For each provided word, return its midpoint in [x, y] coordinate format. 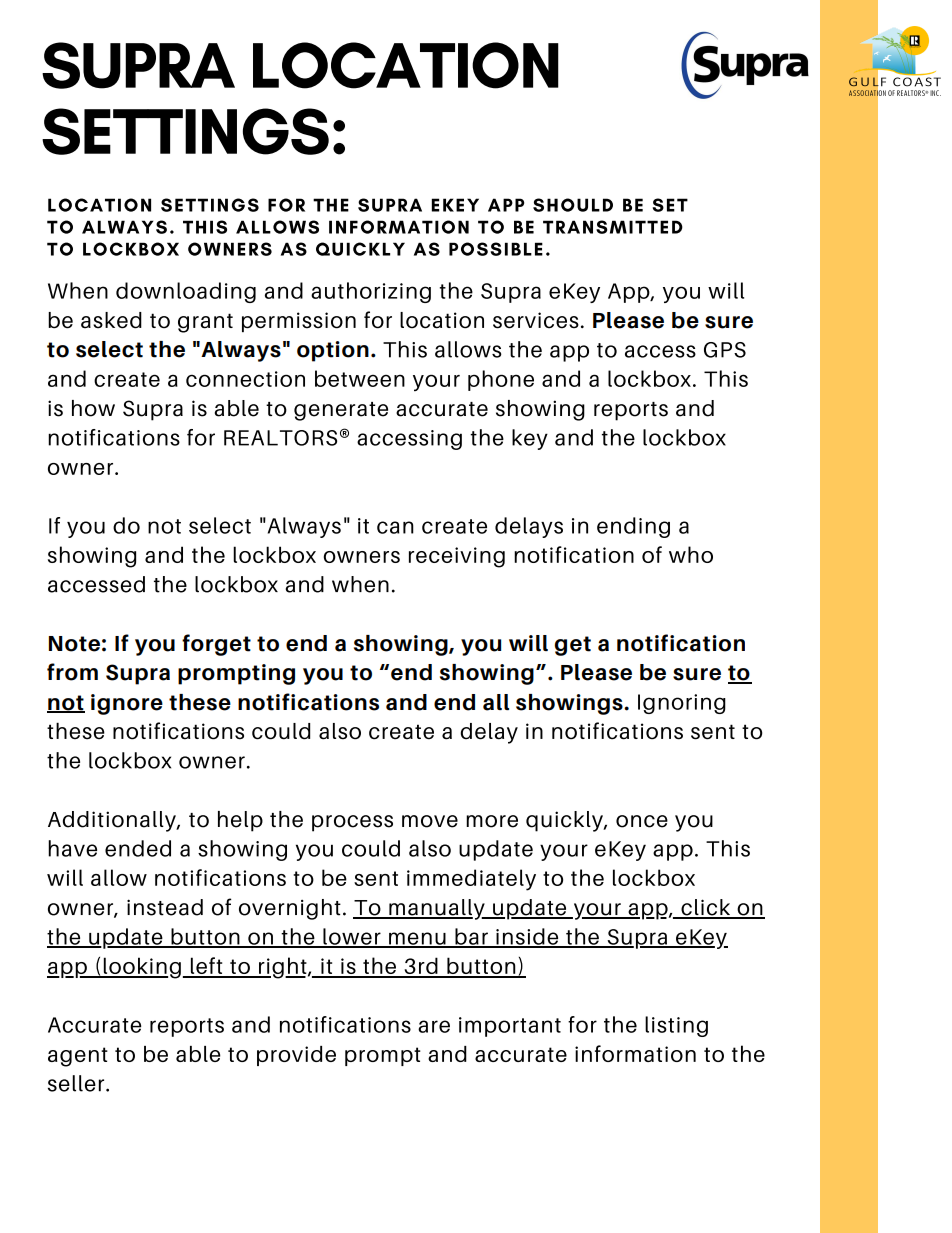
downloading [186, 292]
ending [633, 527]
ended [138, 848]
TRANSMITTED [613, 227]
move [430, 821]
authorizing [371, 292]
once [642, 821]
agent [78, 1057]
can [395, 527]
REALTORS [280, 438]
